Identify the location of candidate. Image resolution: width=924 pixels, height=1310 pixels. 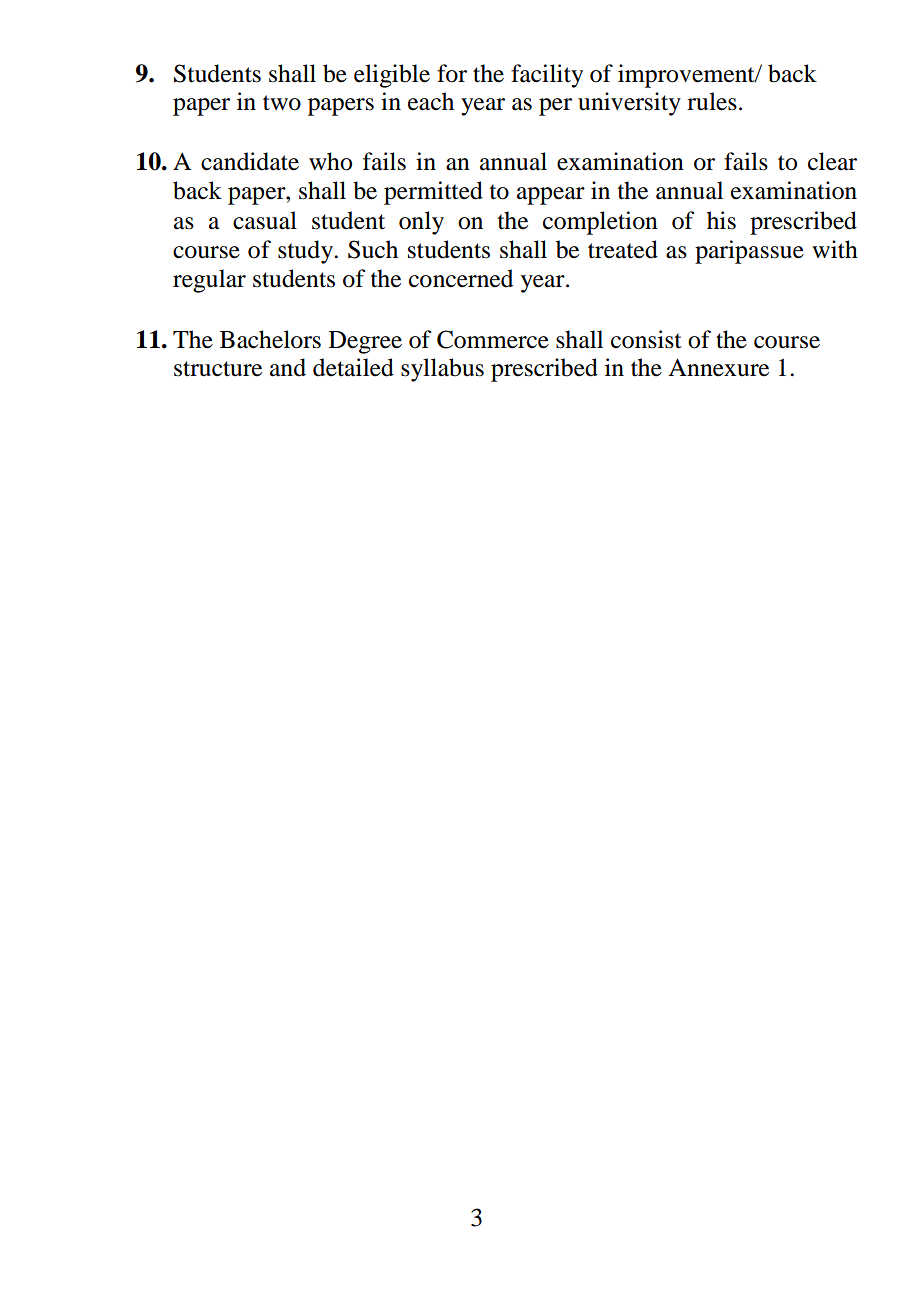
(250, 161).
